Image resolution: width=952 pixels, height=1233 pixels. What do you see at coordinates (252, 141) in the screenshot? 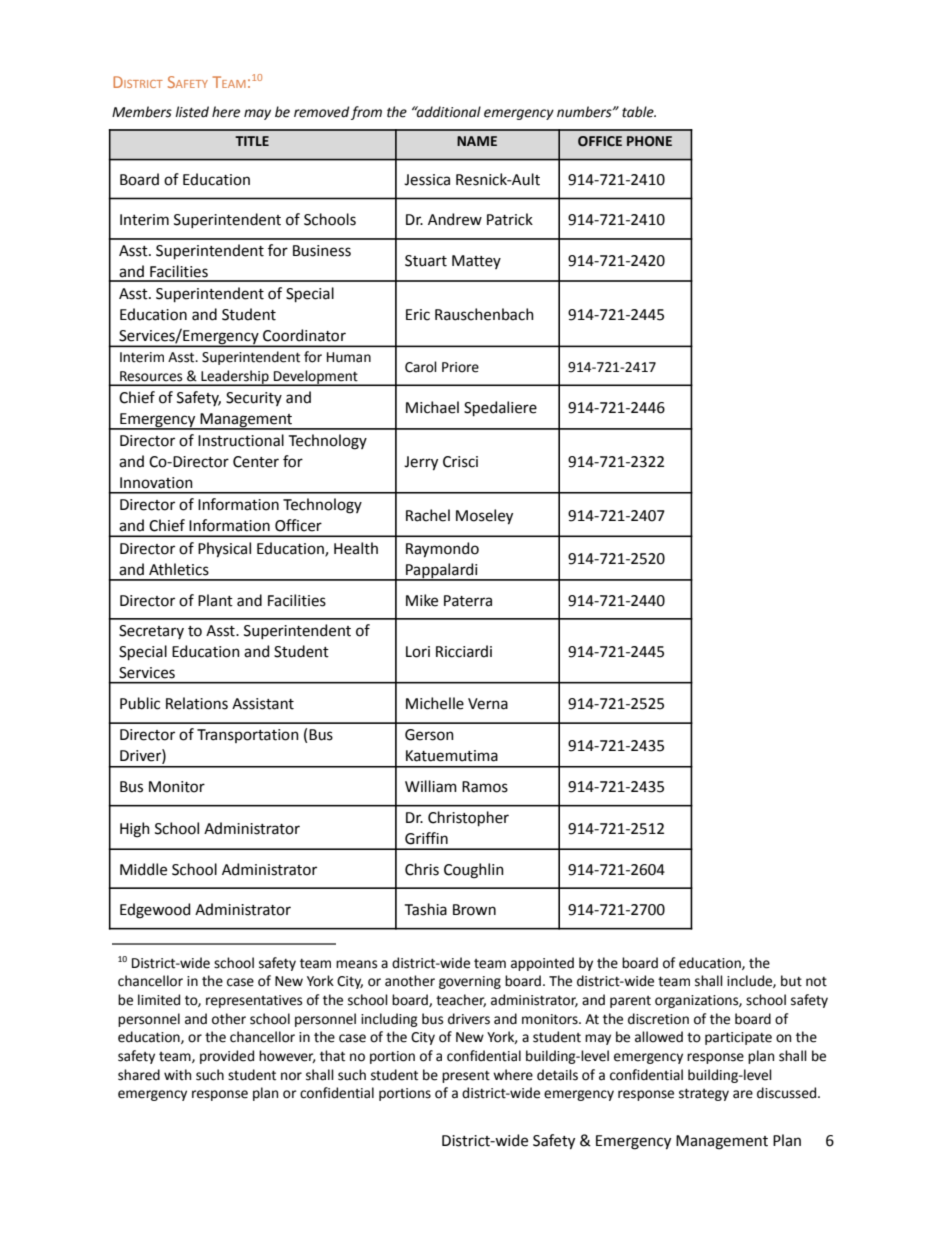
I see `TITLE` at bounding box center [252, 141].
